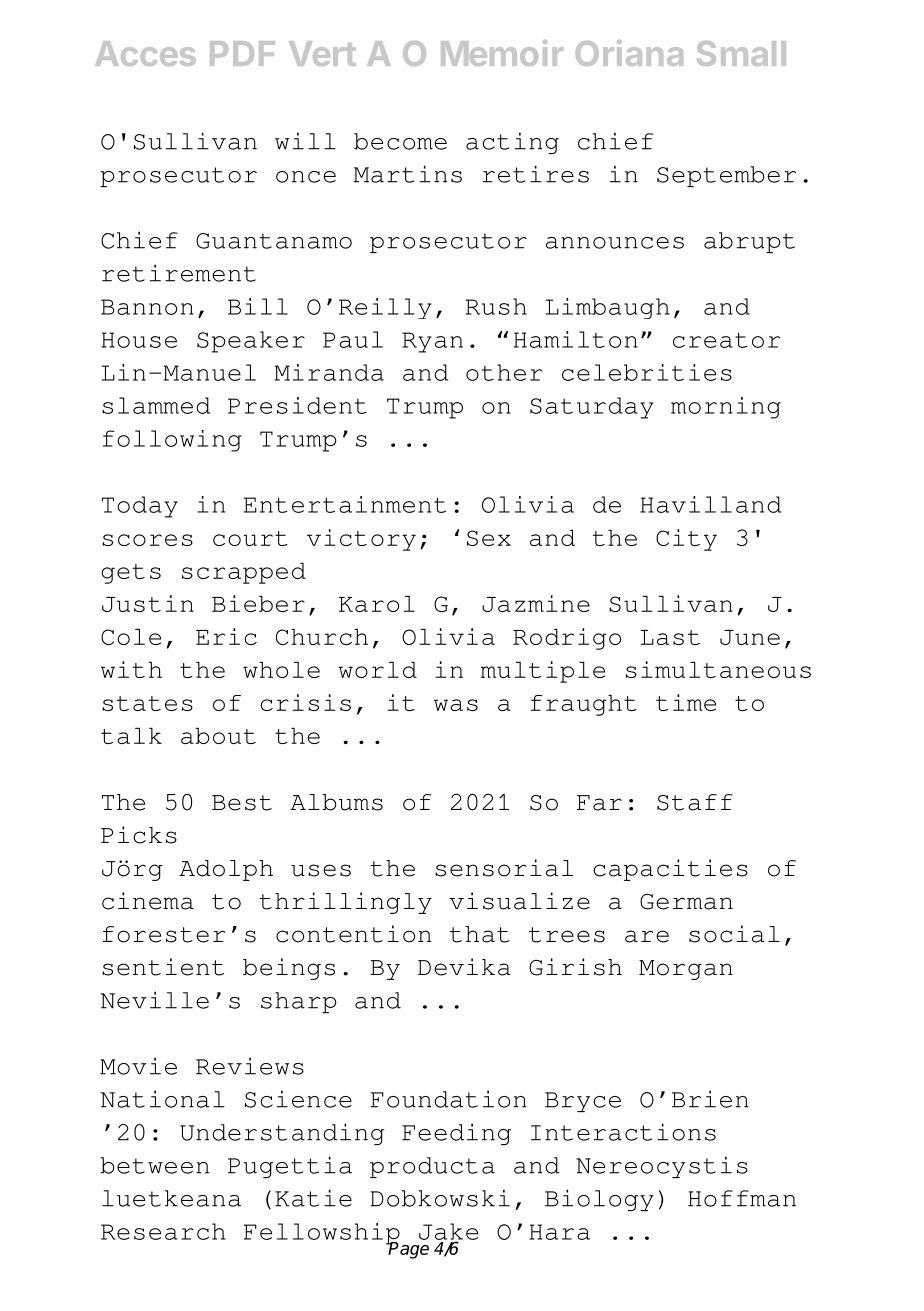 The width and height of the screenshot is (924, 1311). I want to click on PDF, so click(242, 53).
